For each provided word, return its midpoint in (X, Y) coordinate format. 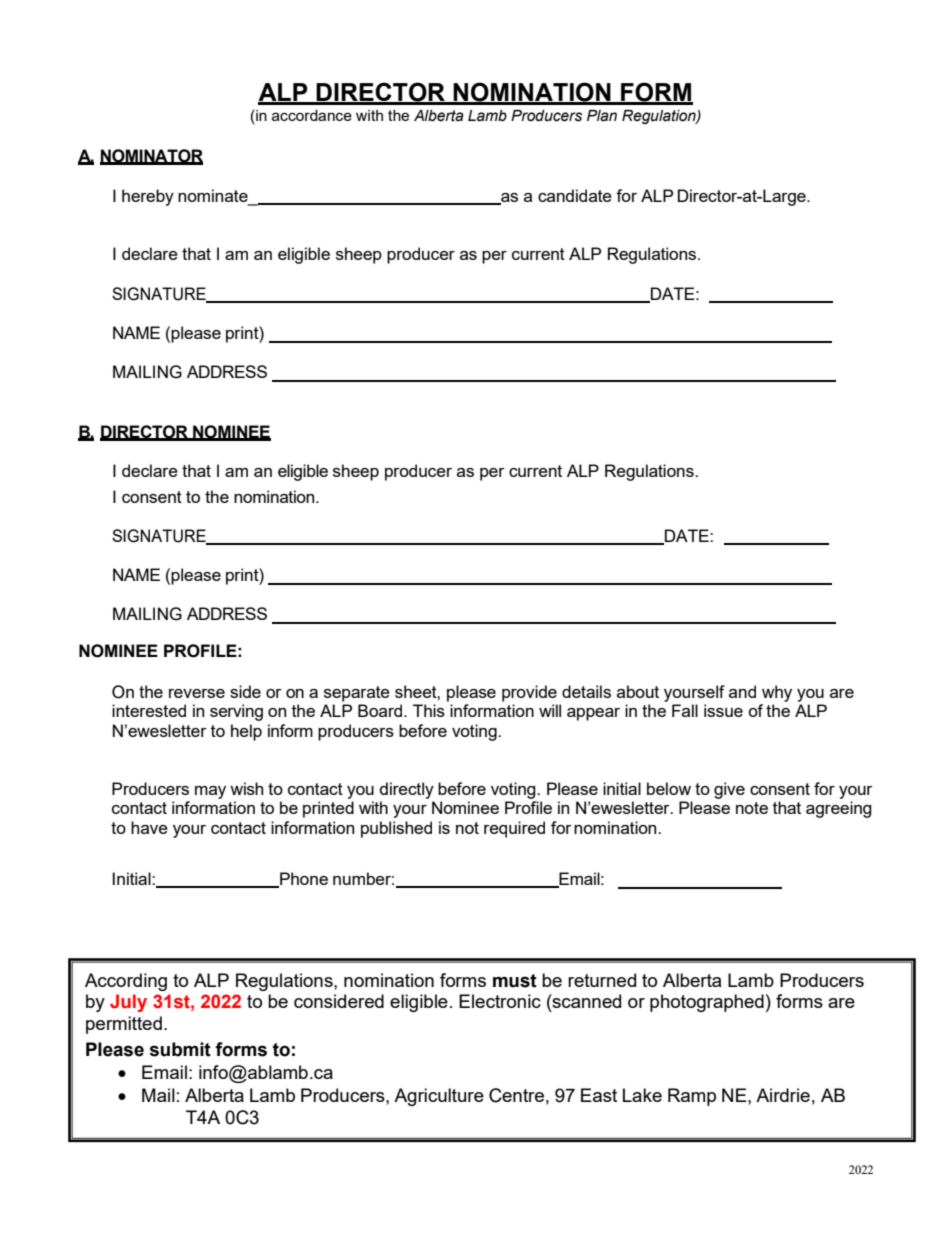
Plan (602, 116)
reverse (197, 693)
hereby (148, 197)
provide (529, 693)
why (777, 693)
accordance (312, 115)
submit (180, 1049)
